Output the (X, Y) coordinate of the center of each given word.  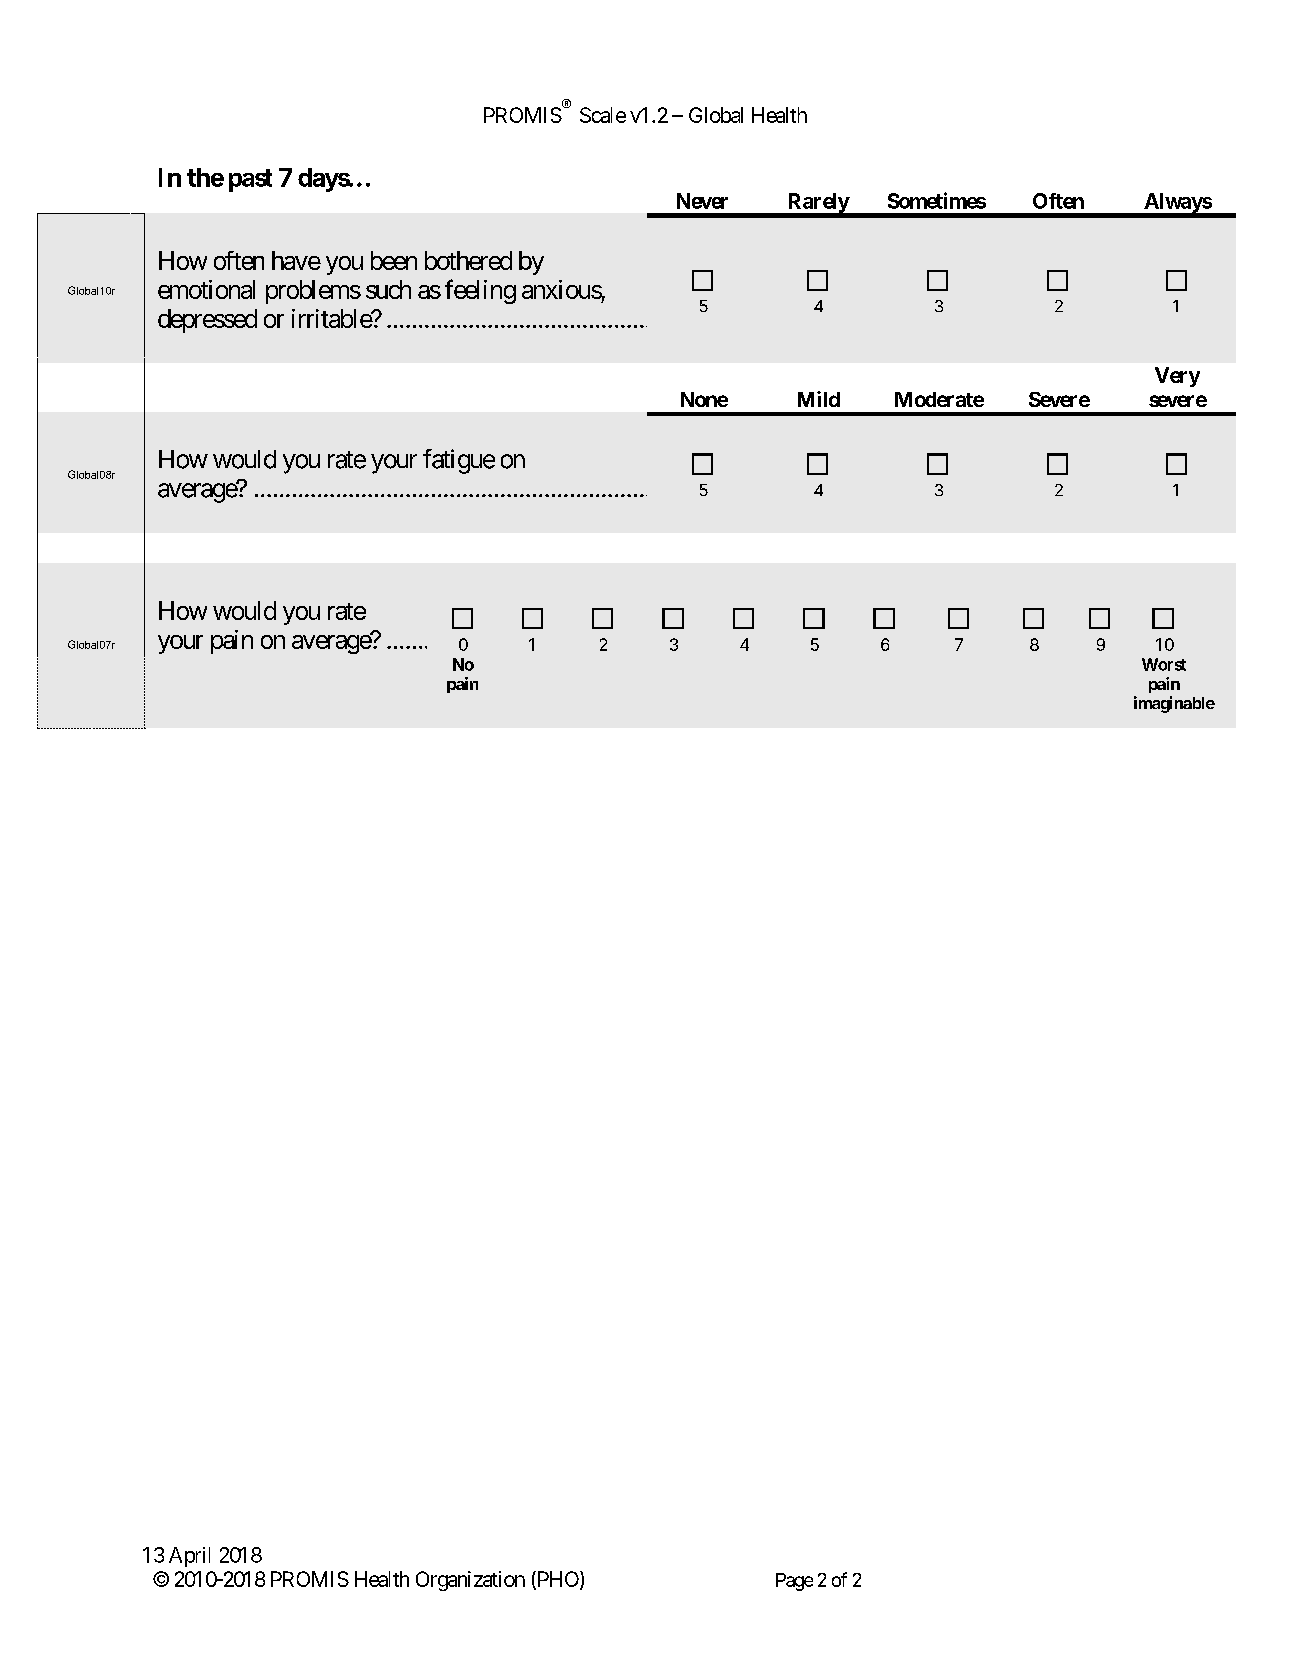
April (189, 1557)
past (250, 180)
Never (702, 201)
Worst (1164, 664)
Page (794, 1582)
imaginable (1174, 704)
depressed (207, 321)
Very (1177, 377)
